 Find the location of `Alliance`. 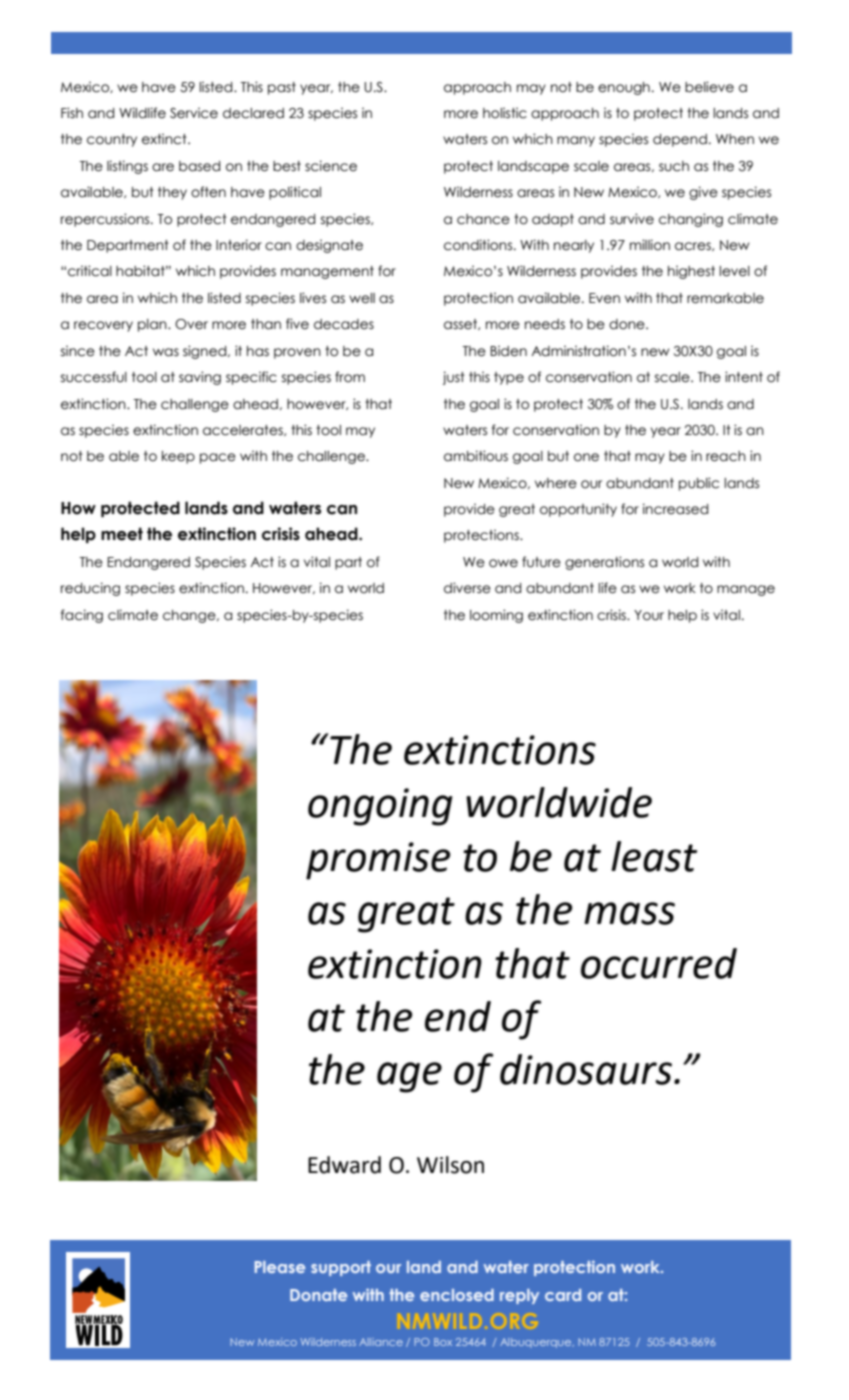

Alliance is located at coordinates (381, 1342).
